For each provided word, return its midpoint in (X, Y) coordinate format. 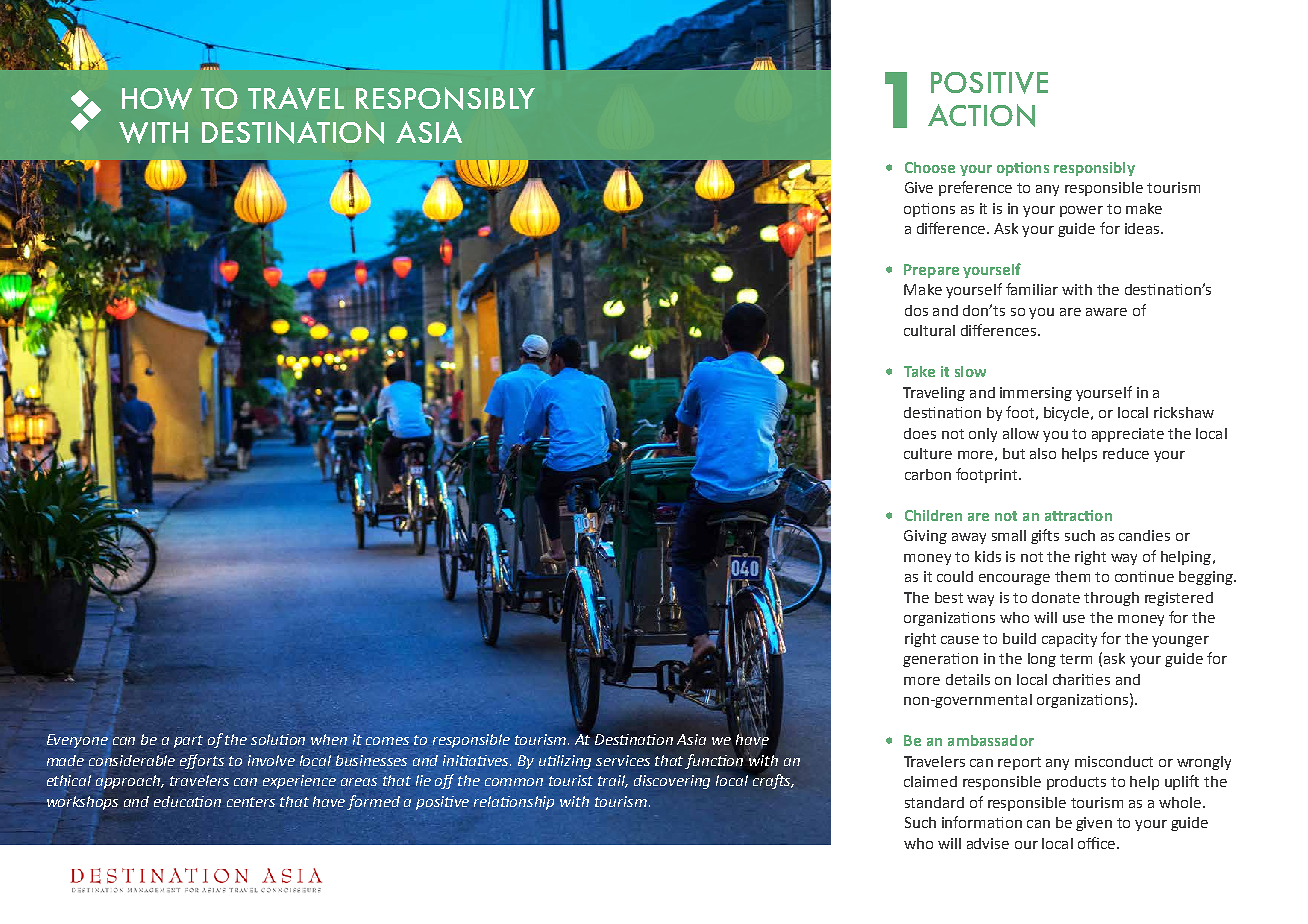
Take (919, 371)
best (949, 597)
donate (1056, 597)
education (187, 801)
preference (975, 188)
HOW (157, 99)
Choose (930, 167)
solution (278, 739)
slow (970, 371)
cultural (929, 330)
